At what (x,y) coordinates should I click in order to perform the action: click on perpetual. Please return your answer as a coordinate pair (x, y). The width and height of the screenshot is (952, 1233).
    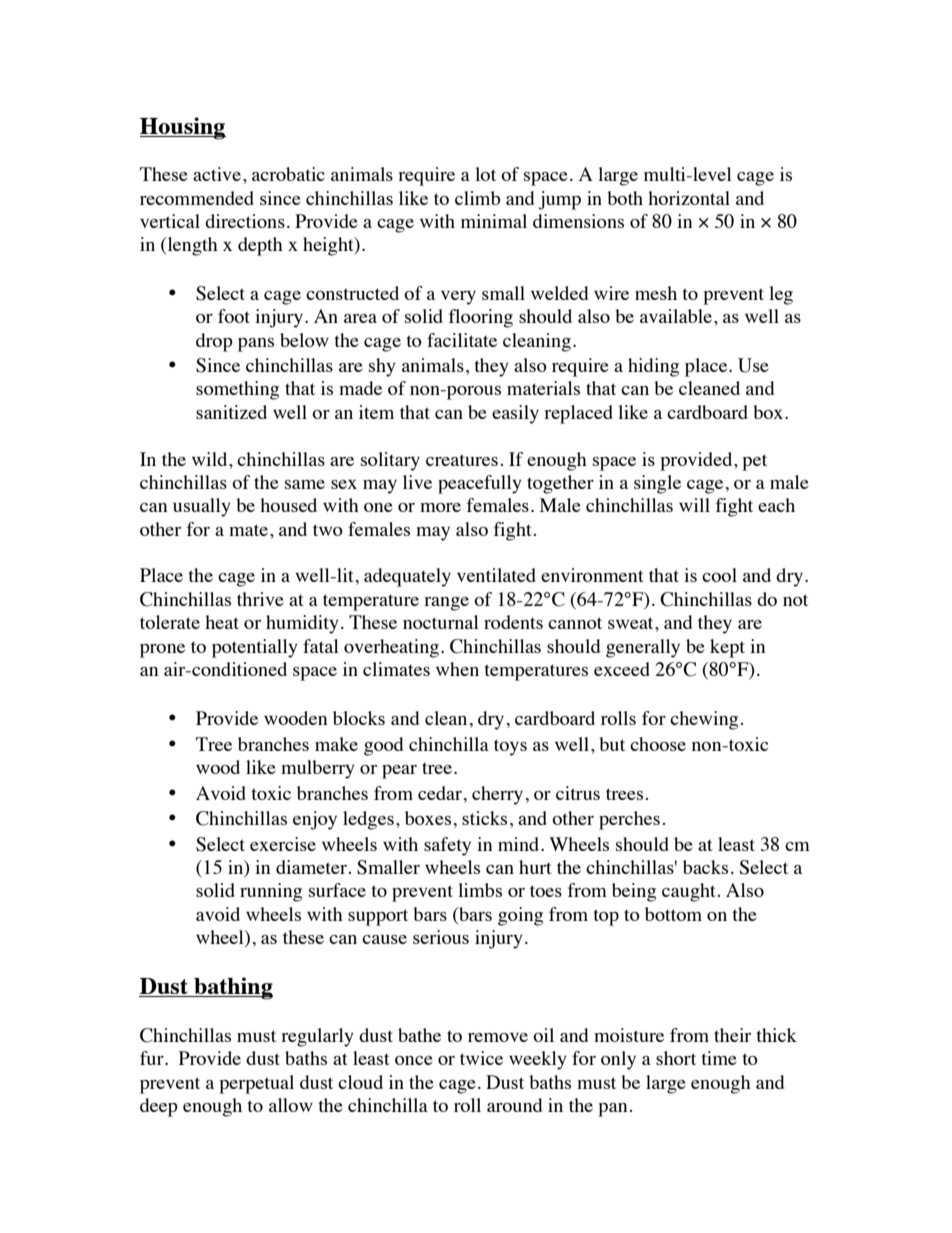
    Looking at the image, I should click on (256, 1084).
